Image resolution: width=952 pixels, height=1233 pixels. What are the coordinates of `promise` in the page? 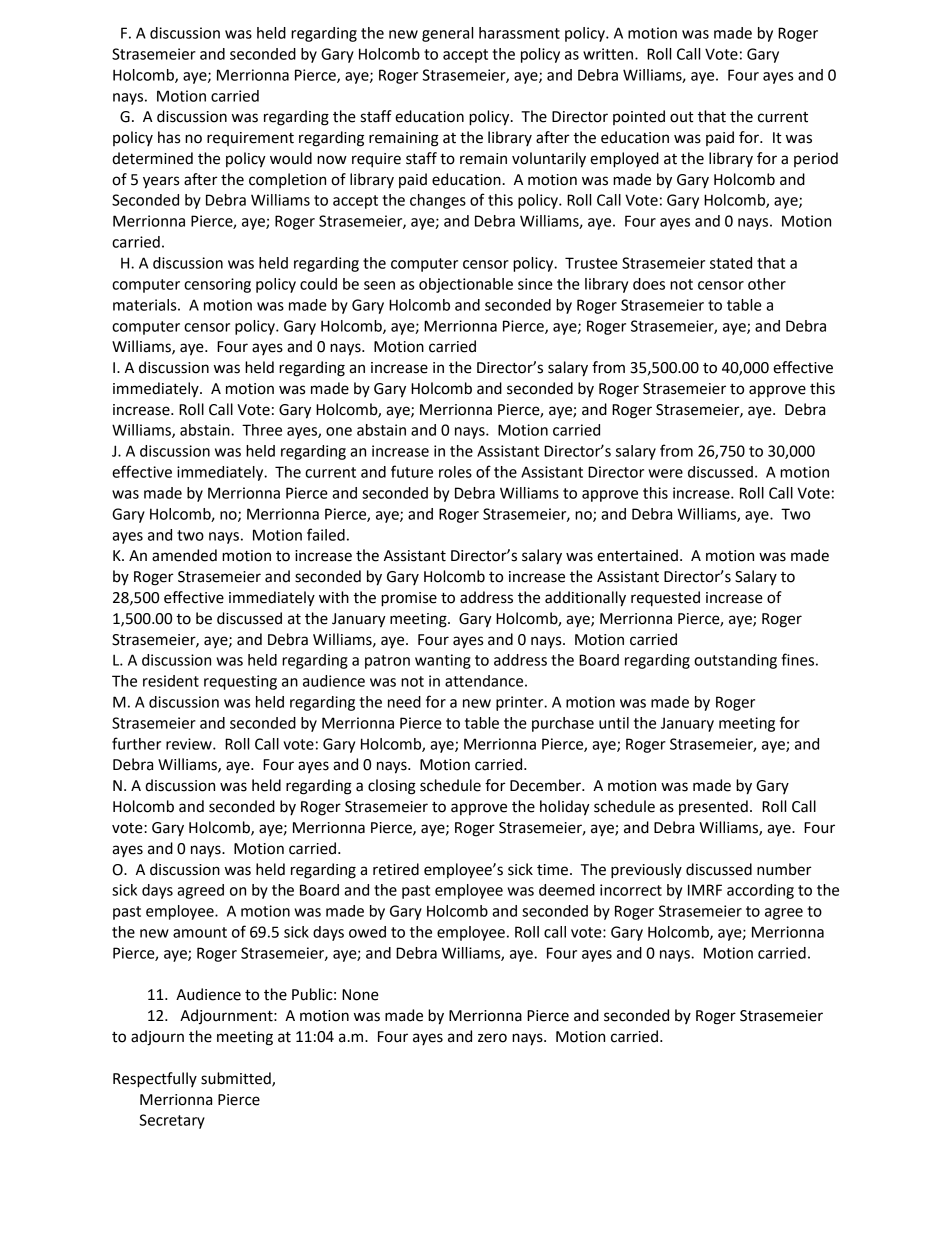 It's located at (409, 599).
